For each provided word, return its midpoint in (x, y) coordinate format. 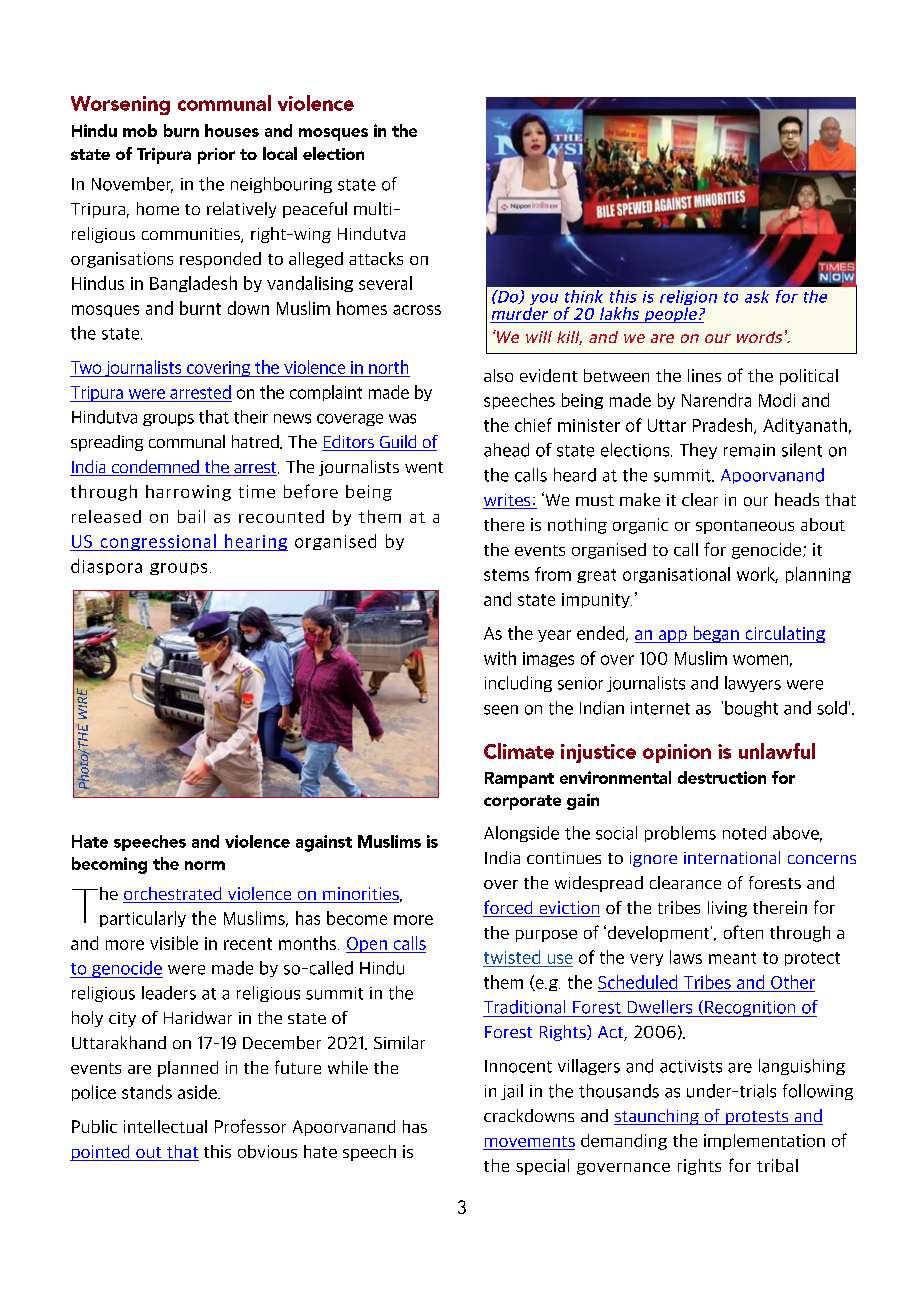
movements (529, 1143)
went (424, 467)
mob (140, 130)
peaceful (315, 210)
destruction (722, 777)
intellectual (165, 1126)
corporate (522, 802)
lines (704, 375)
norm (205, 865)
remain (749, 450)
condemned (155, 468)
